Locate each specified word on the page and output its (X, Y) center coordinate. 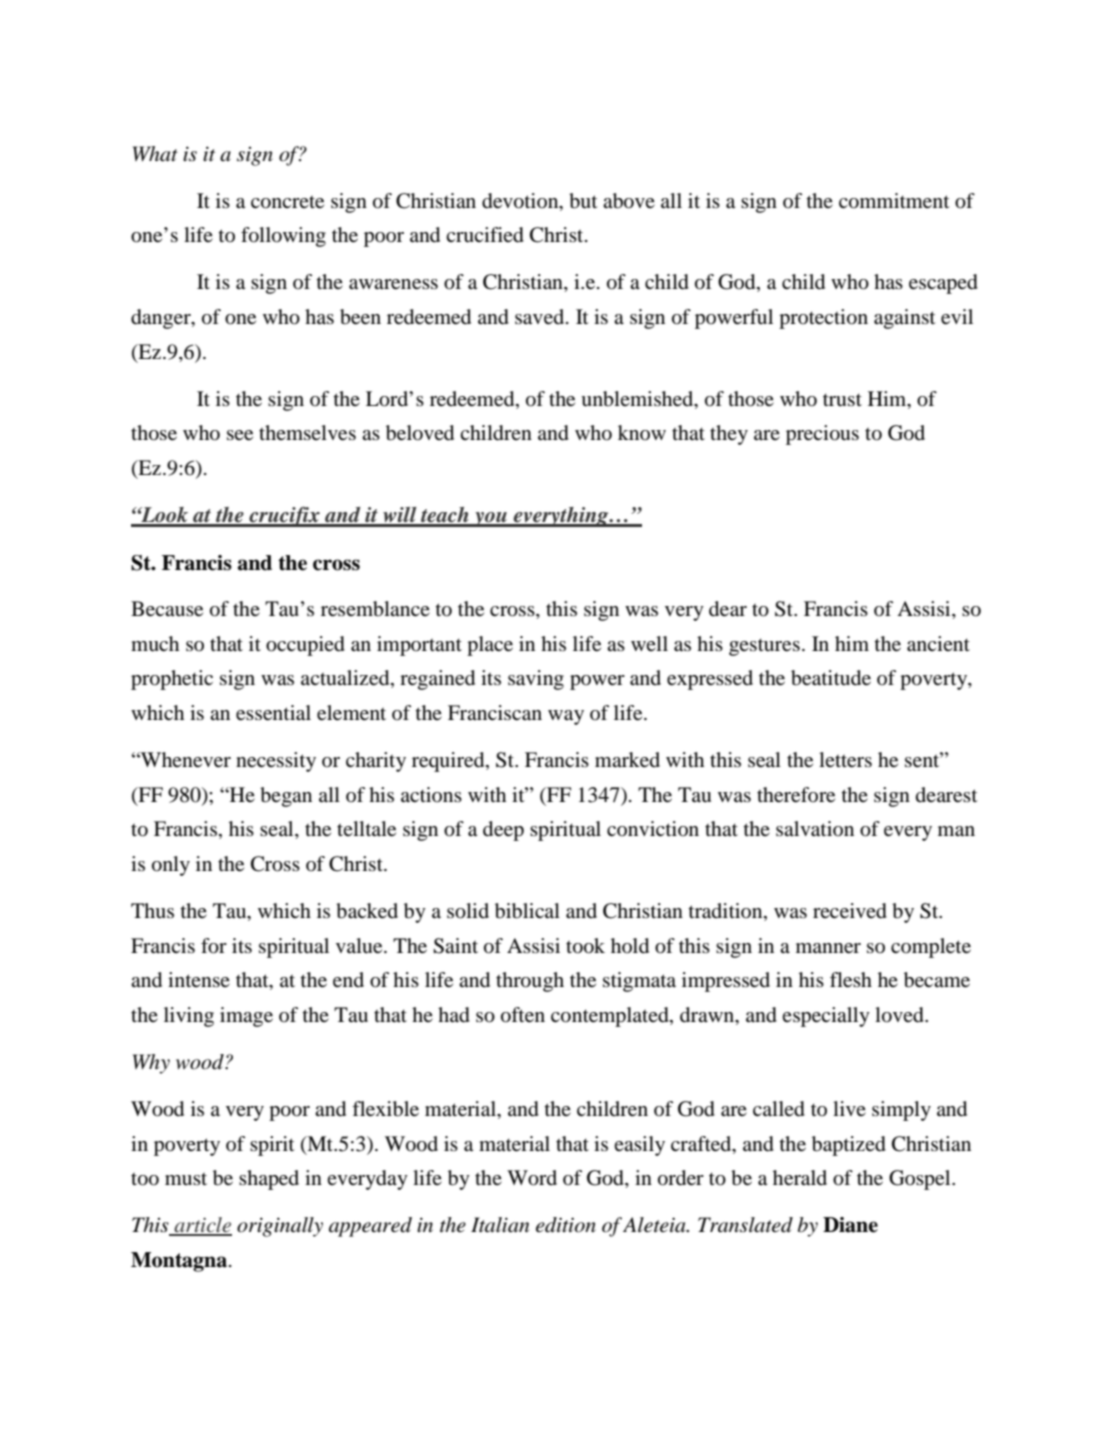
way (566, 717)
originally (280, 1227)
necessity (276, 762)
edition (566, 1225)
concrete (287, 202)
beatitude (831, 678)
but (583, 201)
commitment (894, 201)
